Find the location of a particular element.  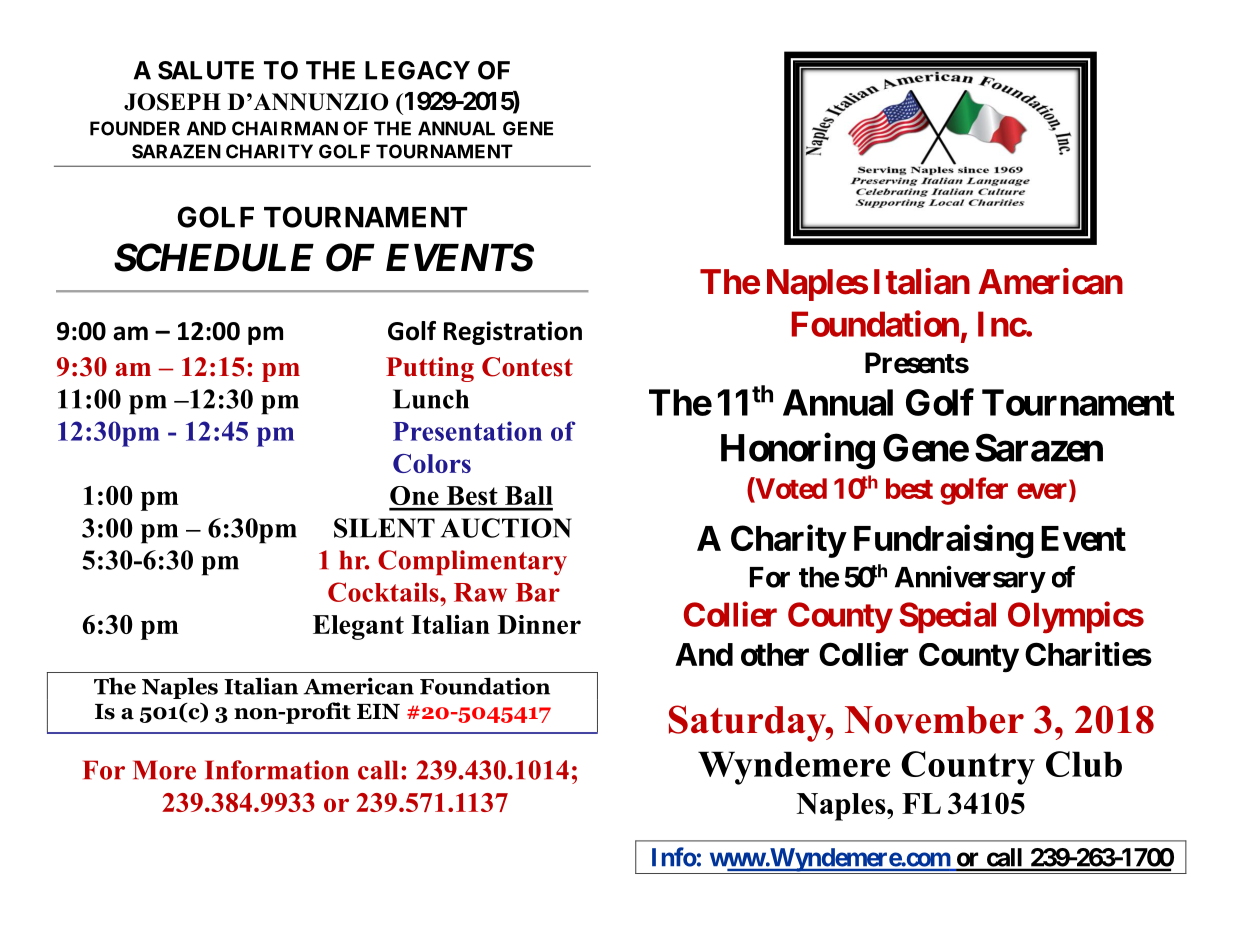

Cocktails is located at coordinates (384, 592).
